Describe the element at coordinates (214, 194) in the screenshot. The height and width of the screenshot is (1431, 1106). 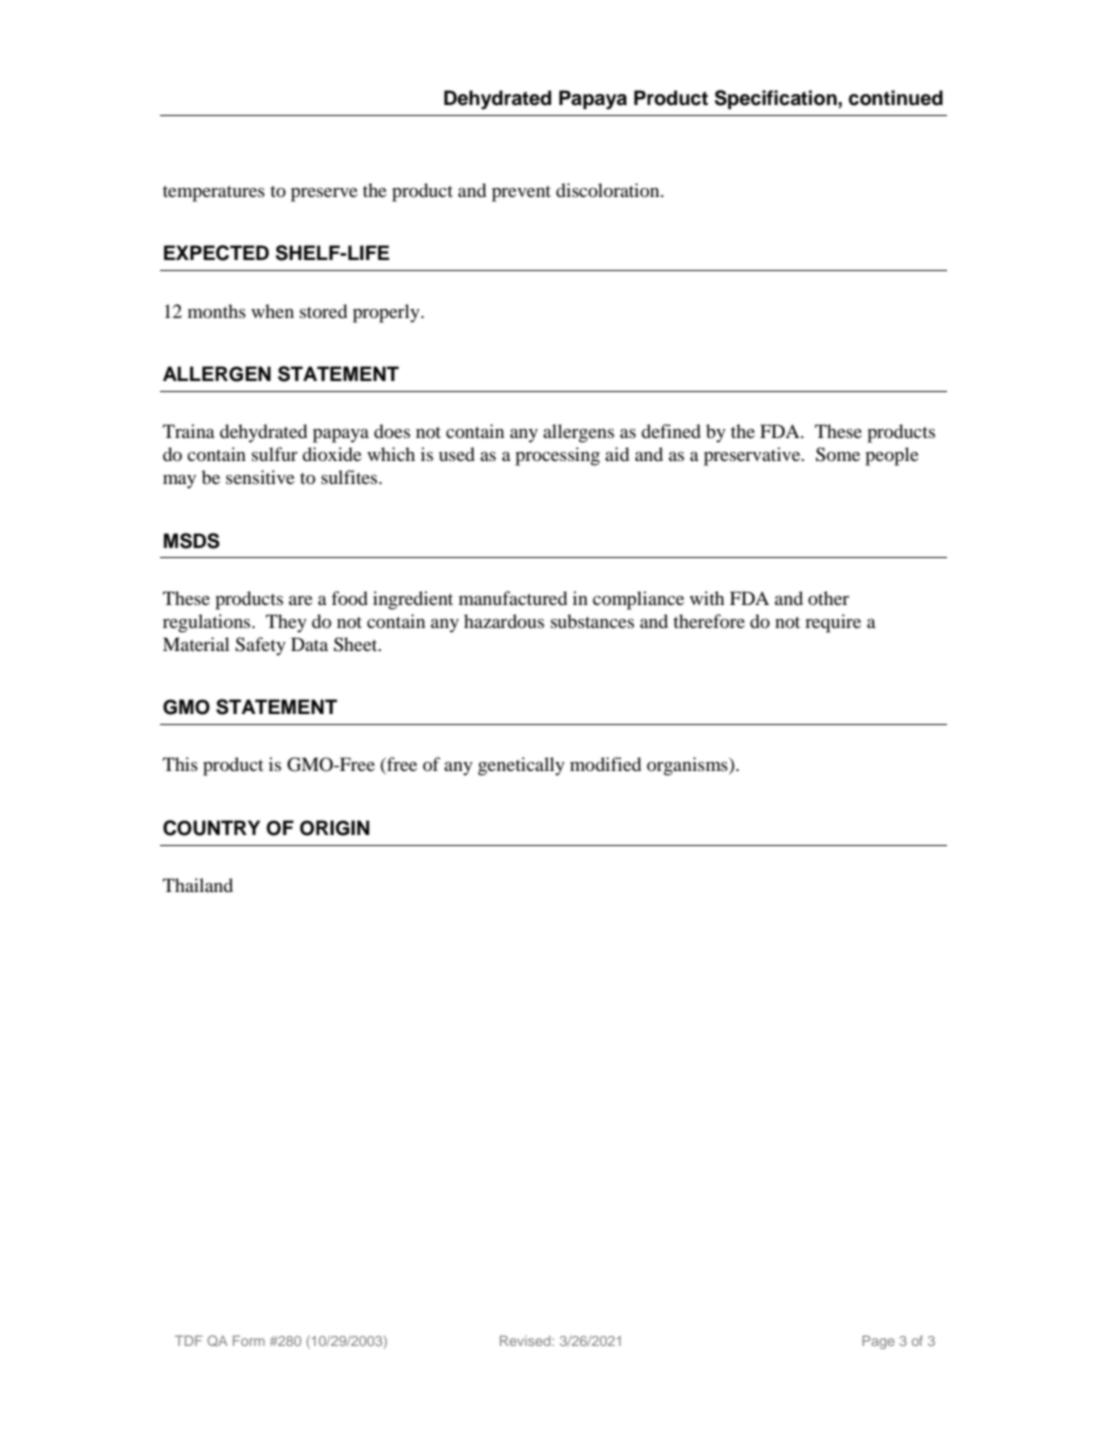
I see `temperatures` at that location.
